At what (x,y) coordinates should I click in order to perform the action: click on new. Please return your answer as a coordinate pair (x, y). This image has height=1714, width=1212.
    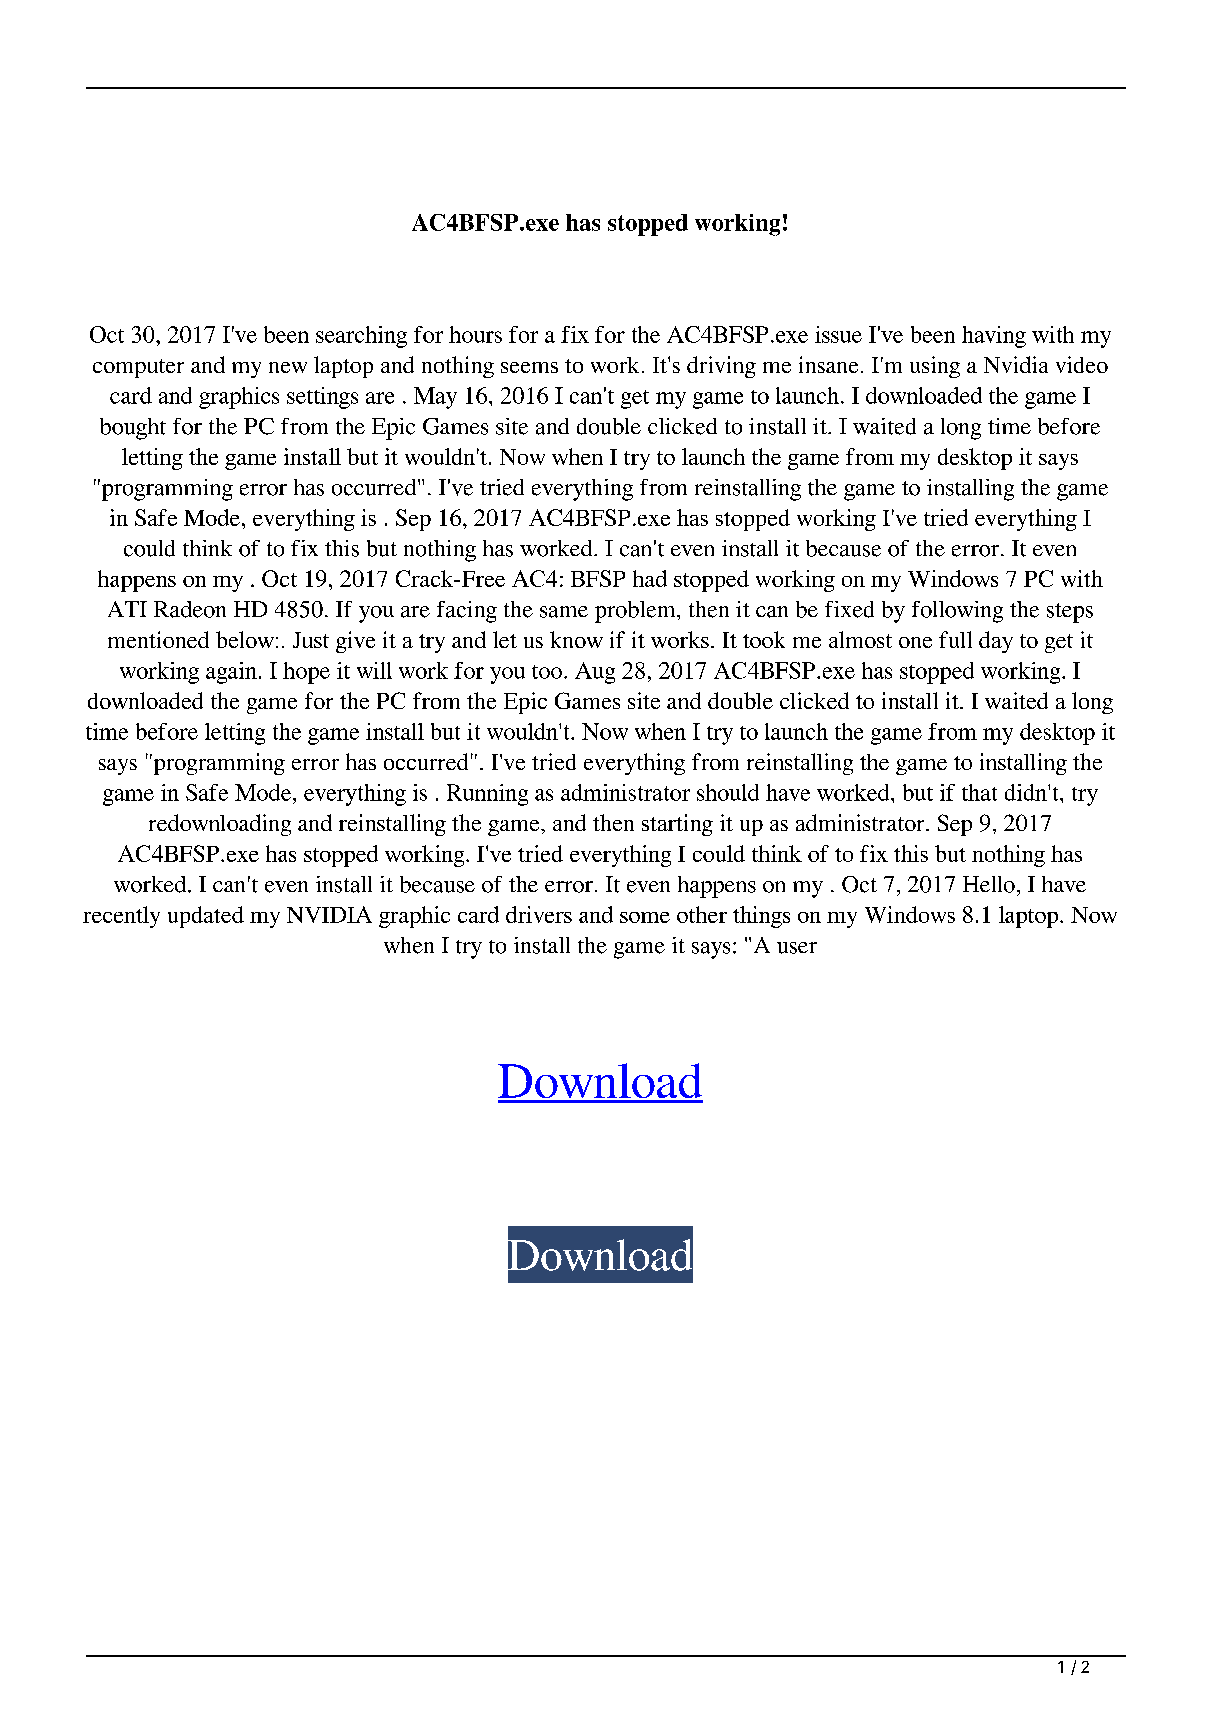
    Looking at the image, I should click on (288, 367).
